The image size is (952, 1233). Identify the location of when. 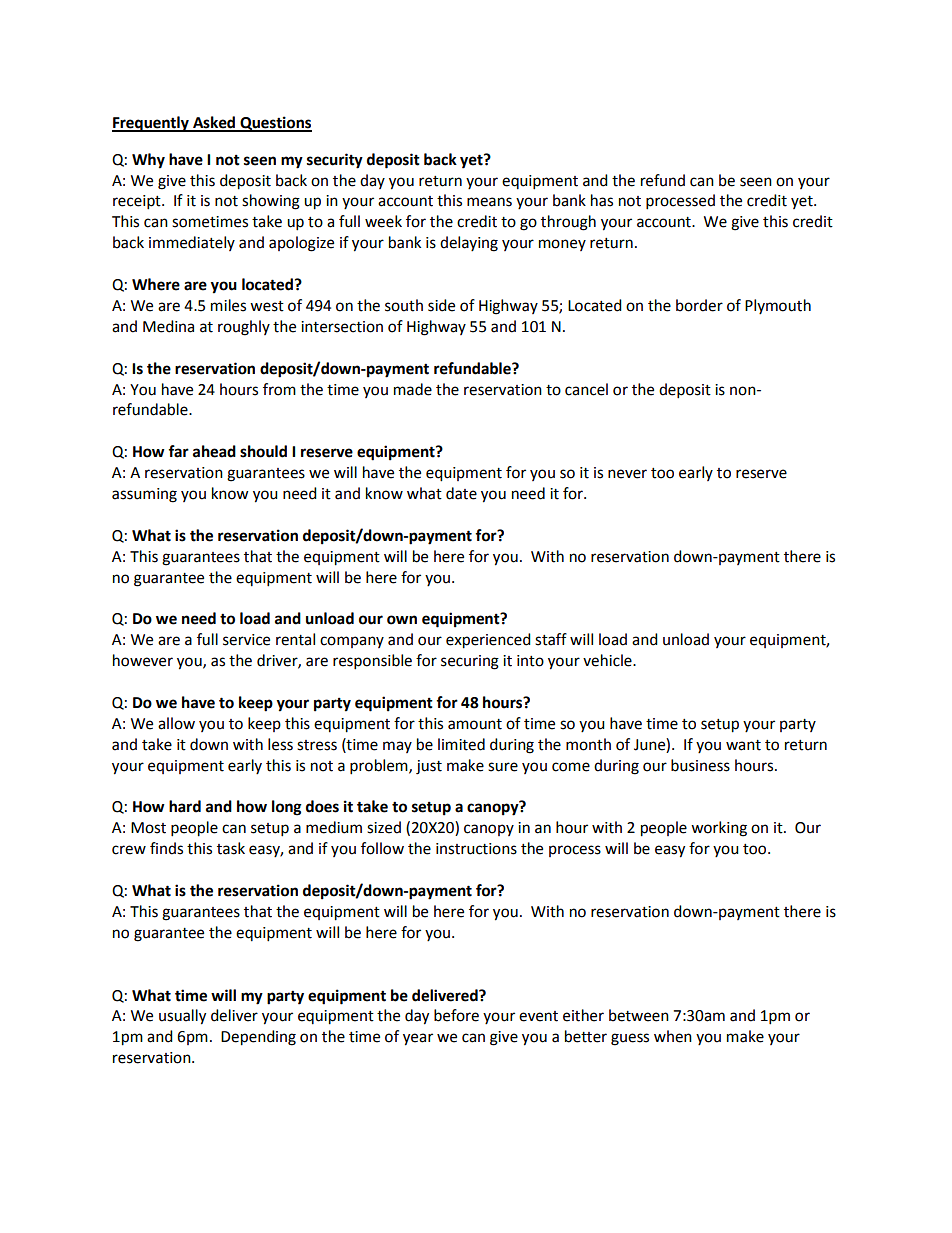
(673, 1036).
